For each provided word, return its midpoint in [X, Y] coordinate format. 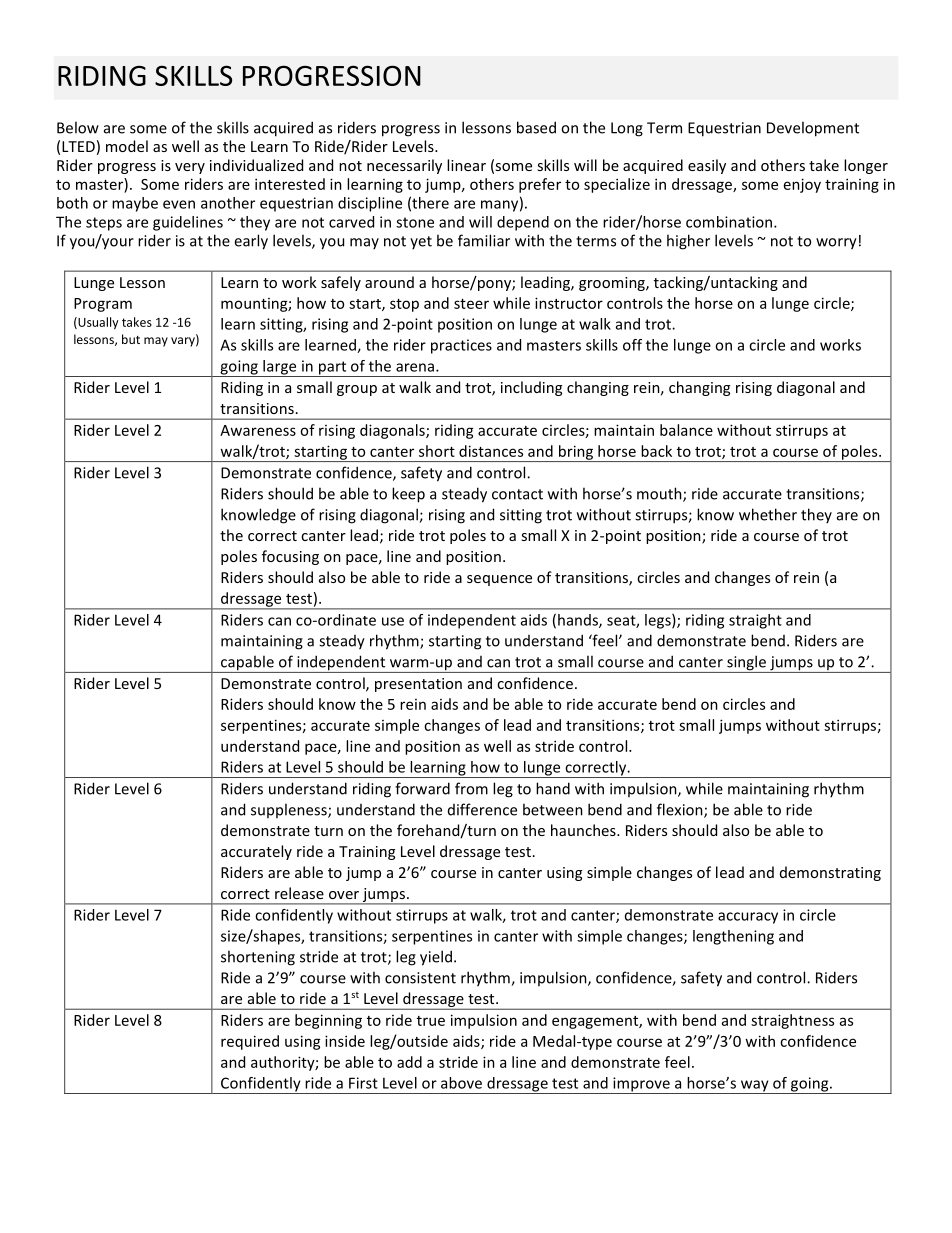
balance [686, 430]
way [754, 1087]
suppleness [290, 810]
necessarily [404, 166]
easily [707, 166]
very [190, 168]
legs [659, 621]
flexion [681, 810]
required [250, 1042]
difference [482, 809]
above [461, 1083]
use [393, 621]
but [131, 339]
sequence [499, 580]
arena [415, 367]
